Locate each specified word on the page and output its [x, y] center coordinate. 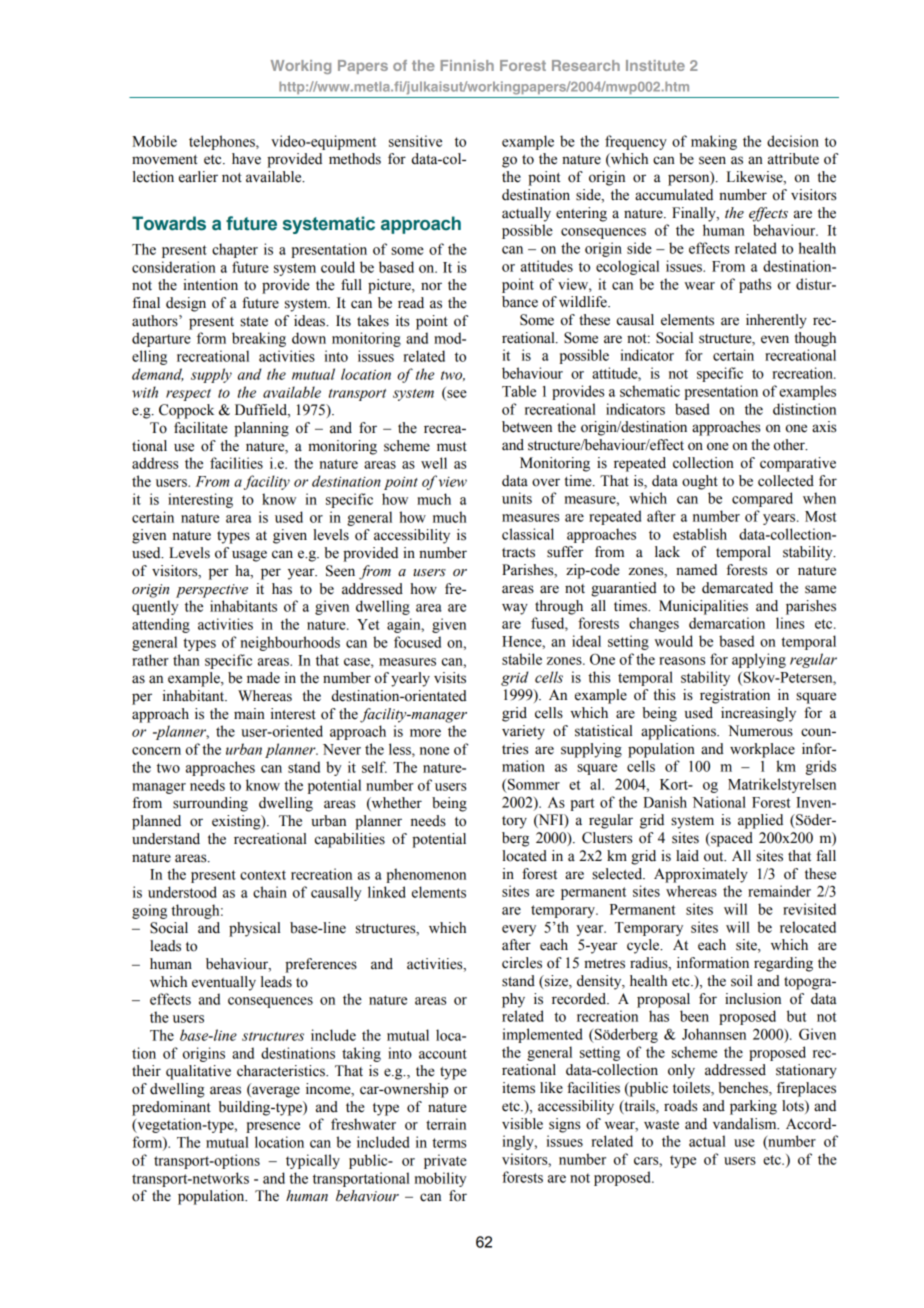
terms [449, 1143]
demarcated [737, 588]
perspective [212, 591]
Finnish [467, 65]
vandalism [746, 1124]
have [246, 159]
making [714, 142]
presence [273, 1127]
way [515, 609]
